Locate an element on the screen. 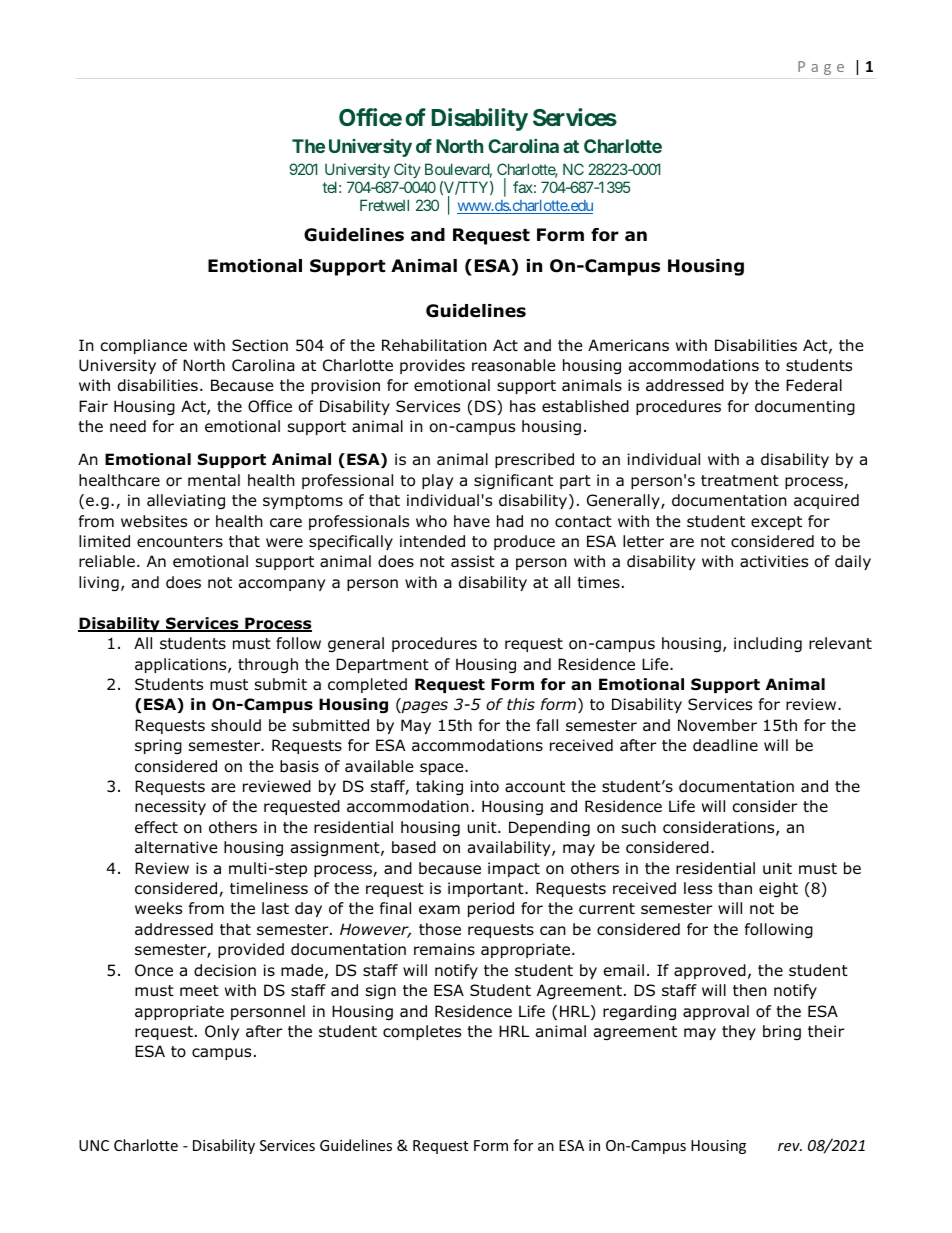 Image resolution: width=952 pixels, height=1233 pixels. important is located at coordinates (487, 889).
